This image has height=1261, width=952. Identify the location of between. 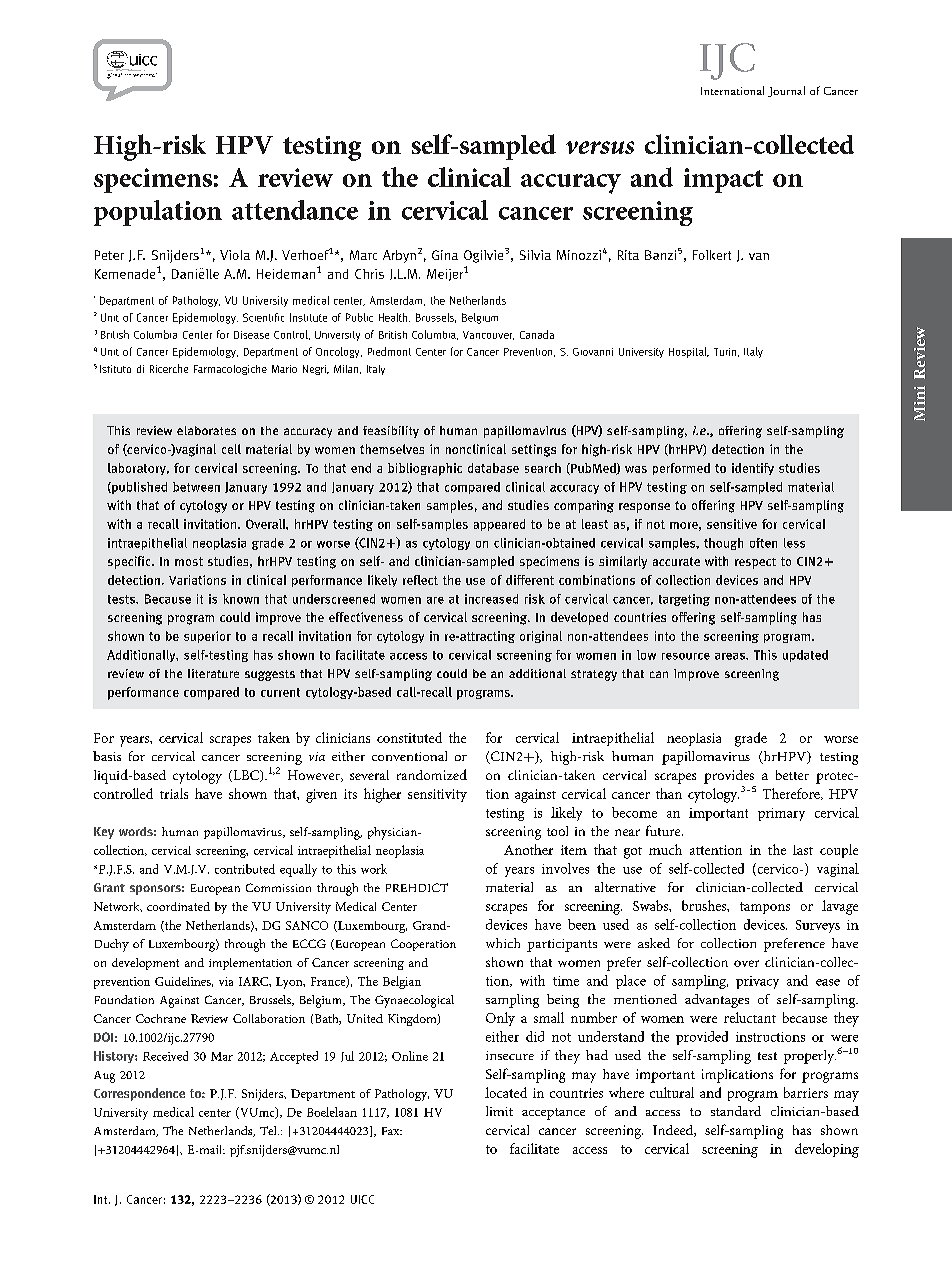
(196, 487).
